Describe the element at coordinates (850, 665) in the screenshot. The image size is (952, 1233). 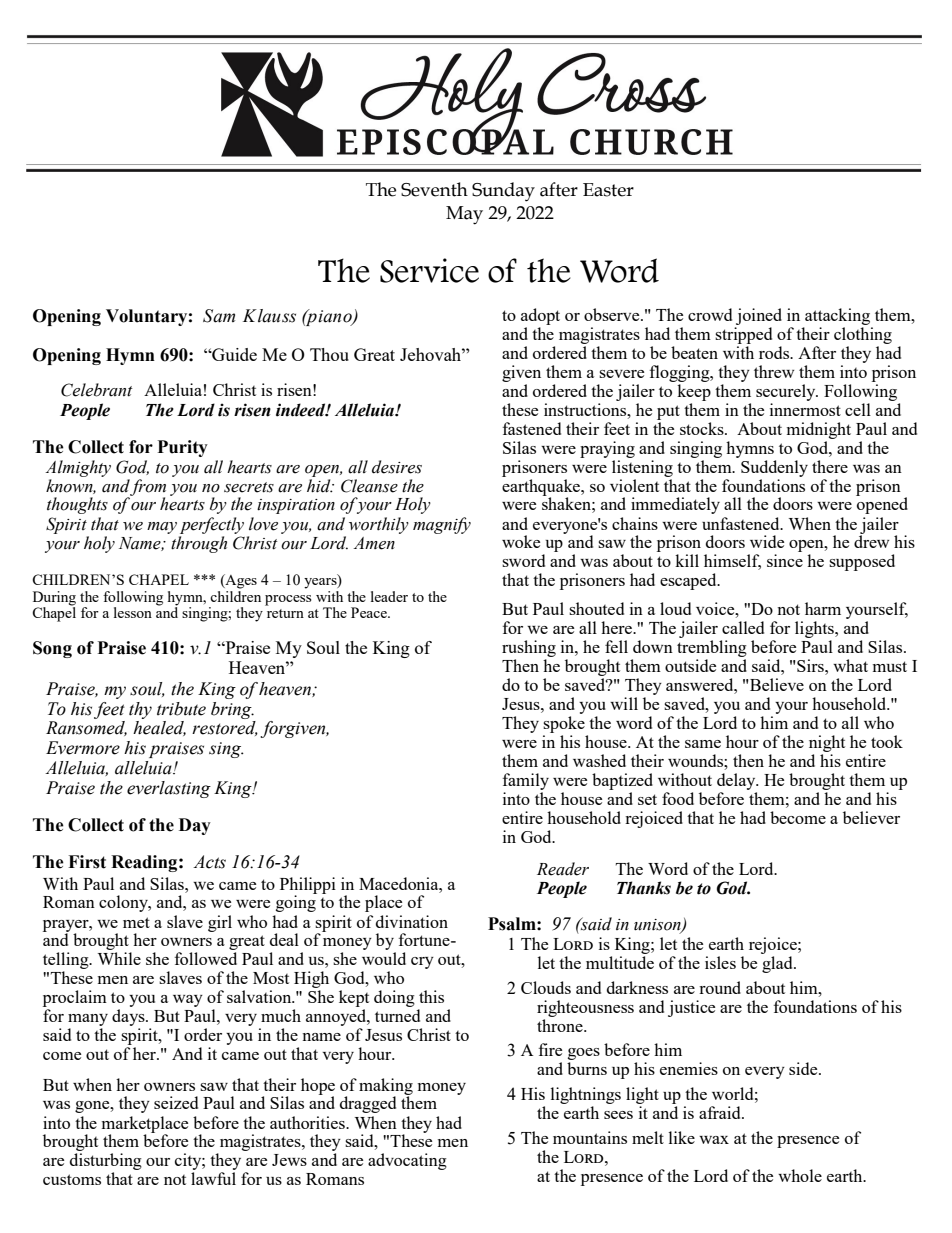
I see `what` at that location.
